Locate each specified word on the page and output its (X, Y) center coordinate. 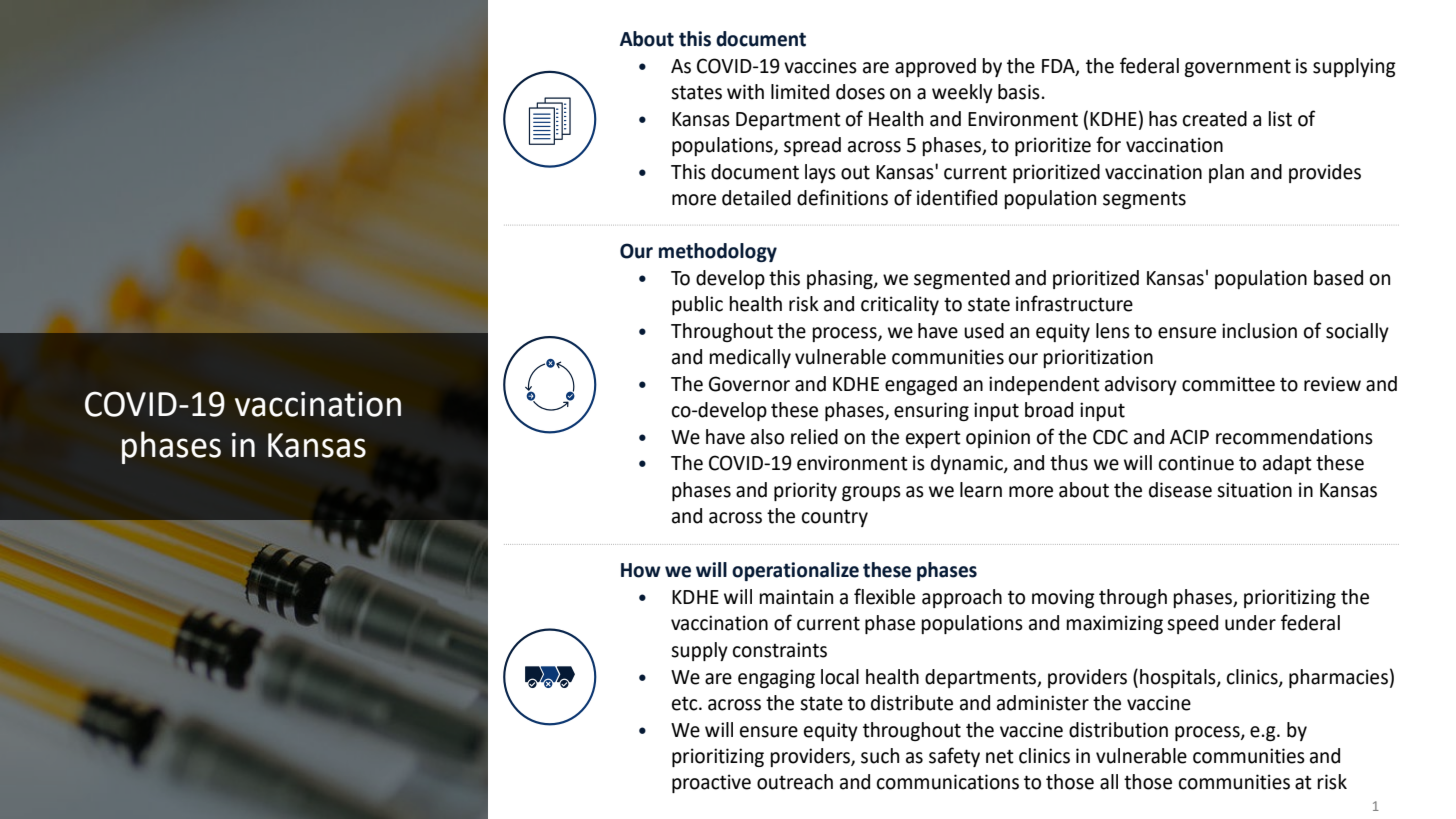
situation (1254, 490)
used (984, 331)
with (745, 92)
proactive (711, 783)
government (1237, 68)
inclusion (1259, 331)
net (1000, 756)
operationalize (795, 571)
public (697, 305)
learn (981, 490)
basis (1019, 92)
